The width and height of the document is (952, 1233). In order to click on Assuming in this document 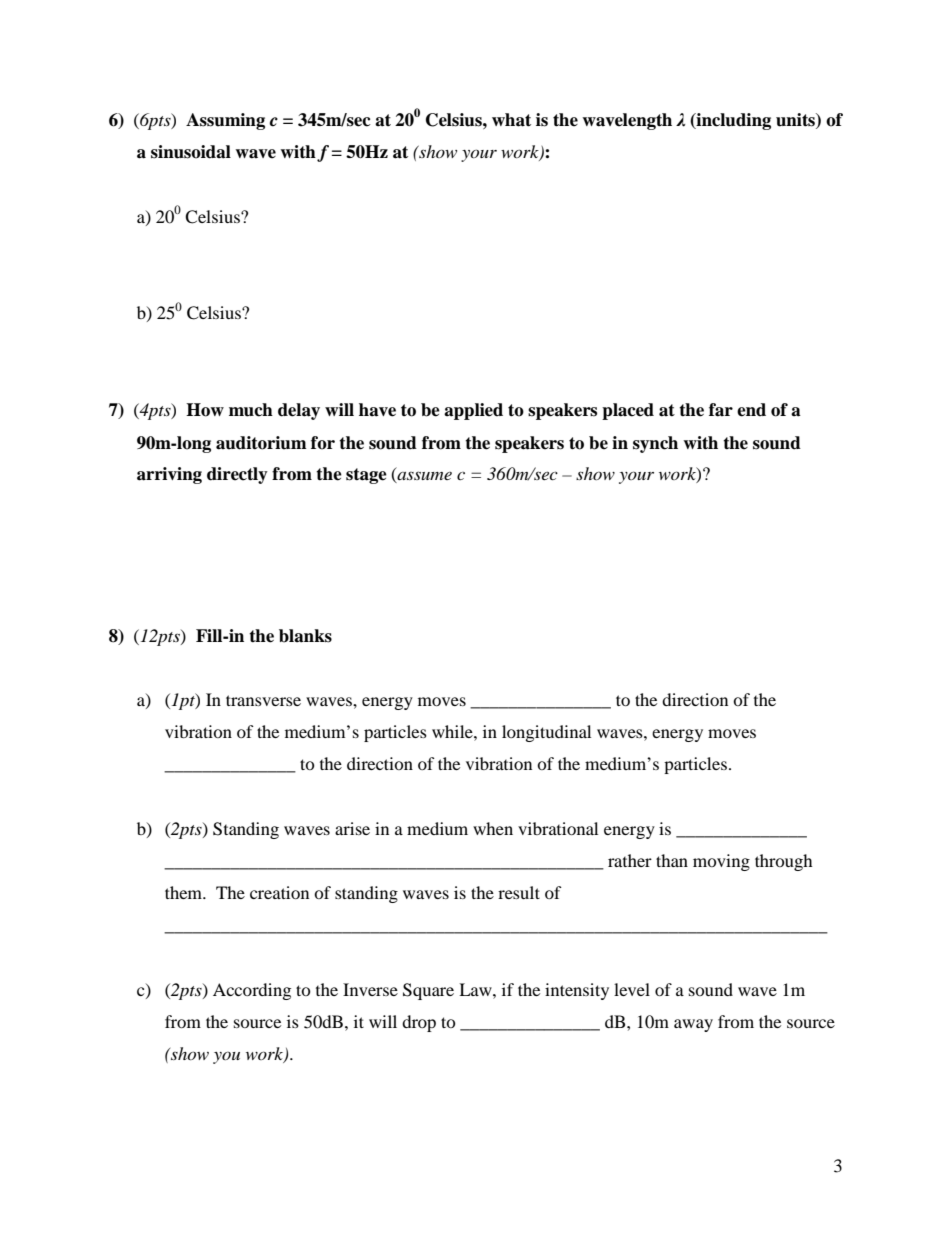, I will do `click(225, 121)`.
